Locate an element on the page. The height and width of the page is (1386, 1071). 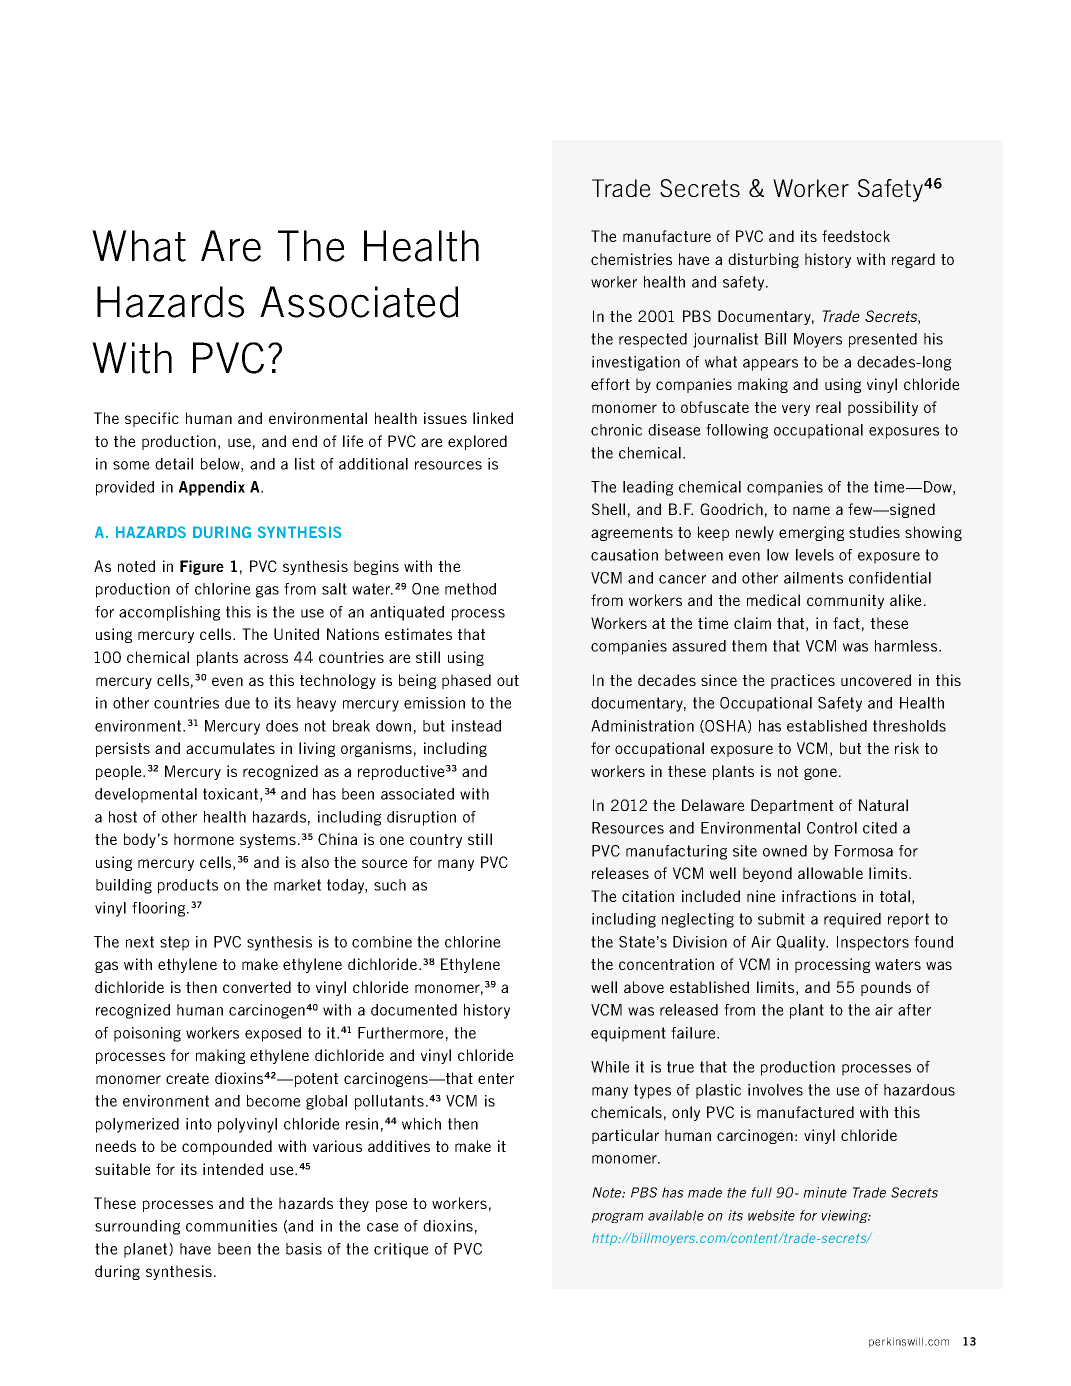
converted is located at coordinates (257, 987).
